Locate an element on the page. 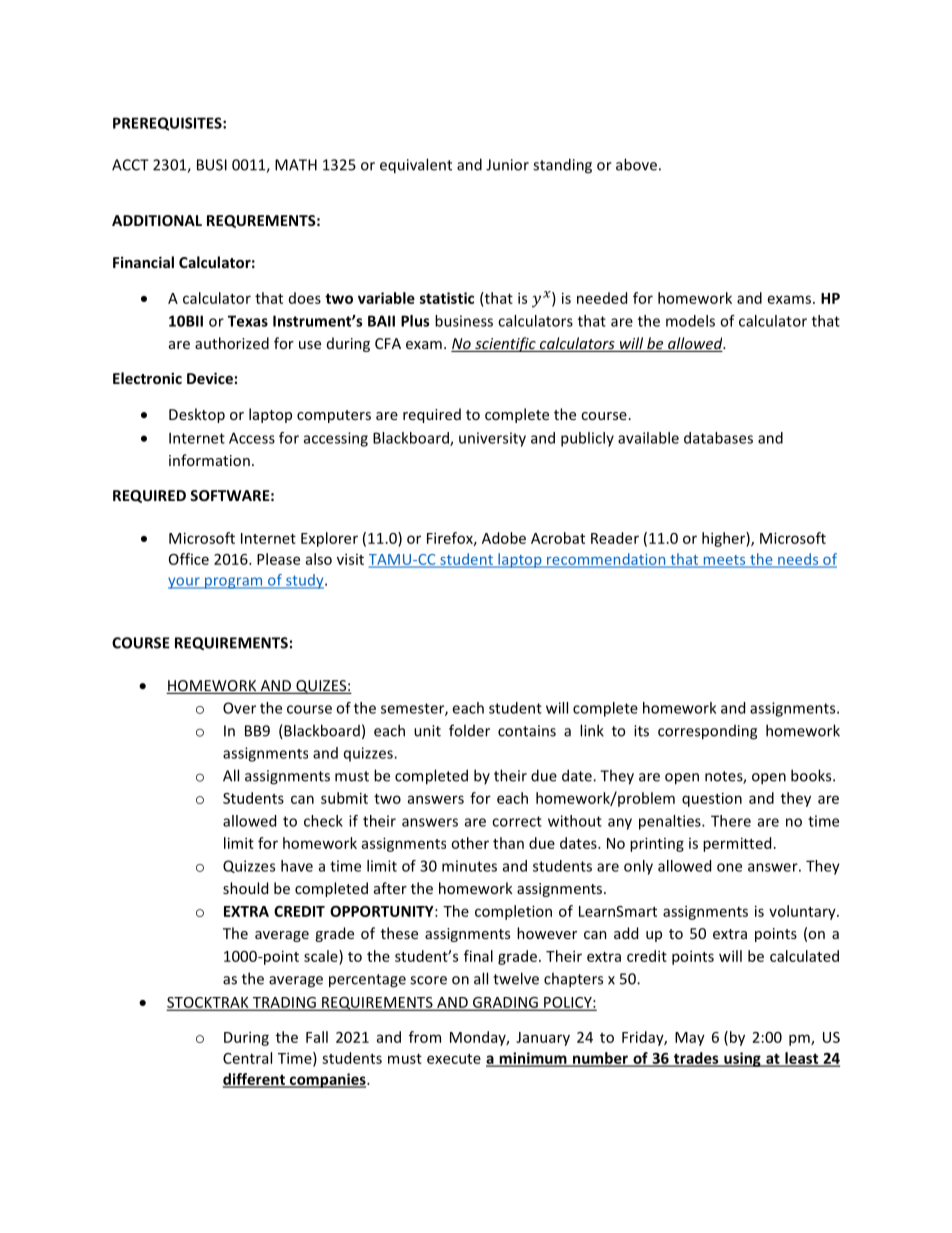 The height and width of the document is (1233, 952). meets is located at coordinates (724, 561).
